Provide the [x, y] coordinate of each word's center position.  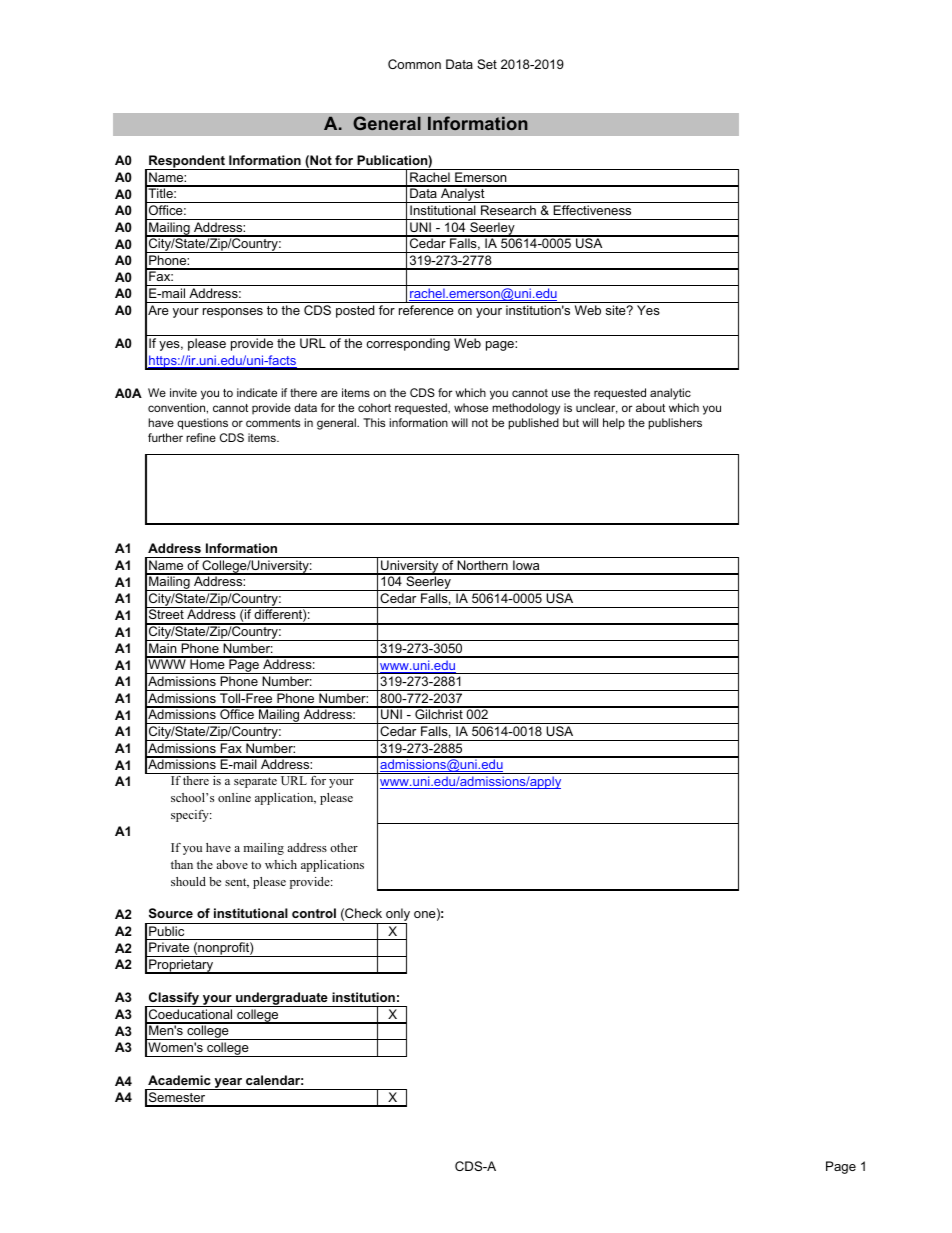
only [397, 916]
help [614, 424]
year [228, 1084]
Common [414, 64]
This [374, 422]
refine [201, 437]
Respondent [187, 162]
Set [487, 64]
